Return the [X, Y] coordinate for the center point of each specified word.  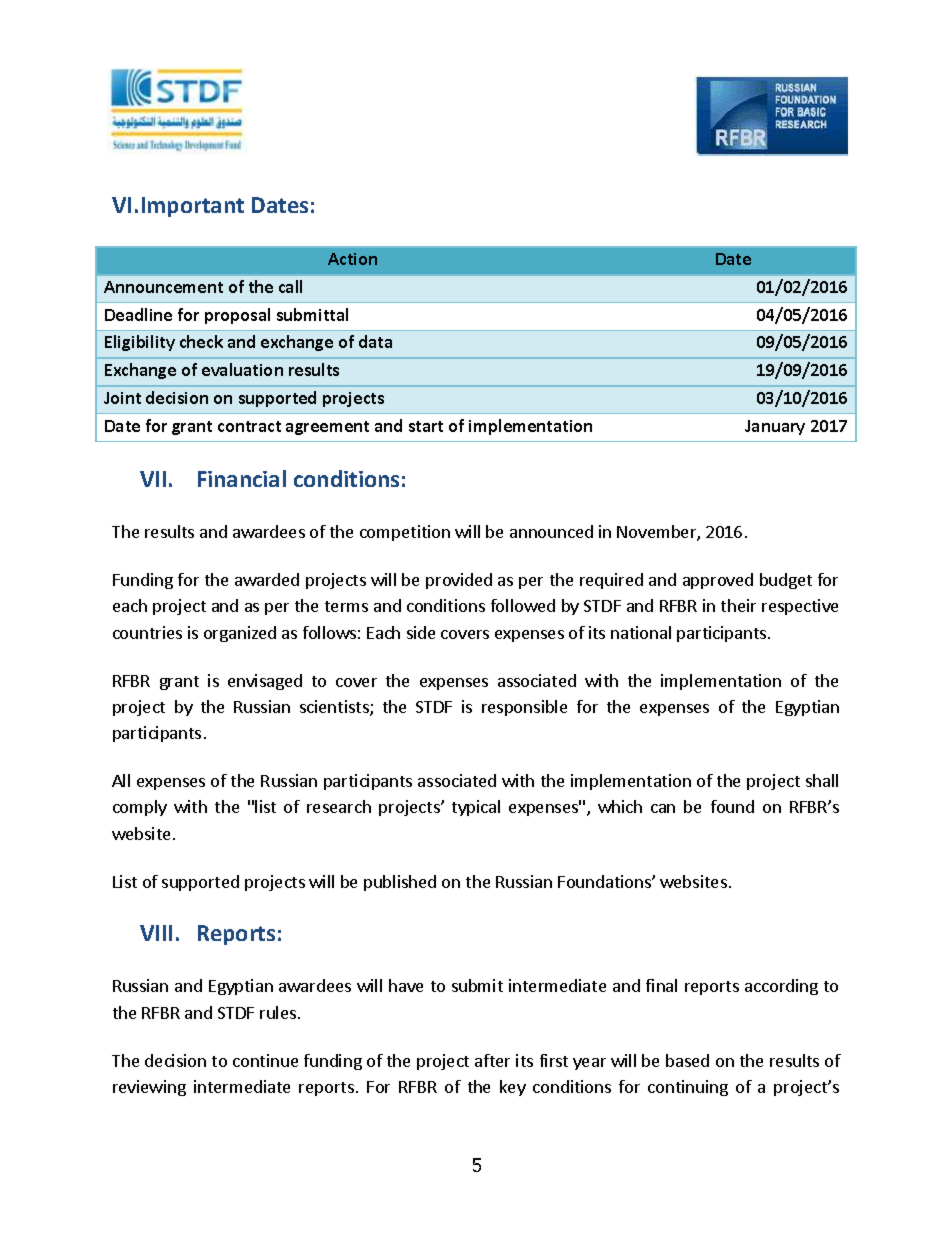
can [663, 808]
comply [140, 808]
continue [265, 1060]
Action [352, 259]
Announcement [163, 287]
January [775, 427]
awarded [267, 579]
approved [718, 581]
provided [459, 581]
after [492, 1060]
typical [476, 808]
